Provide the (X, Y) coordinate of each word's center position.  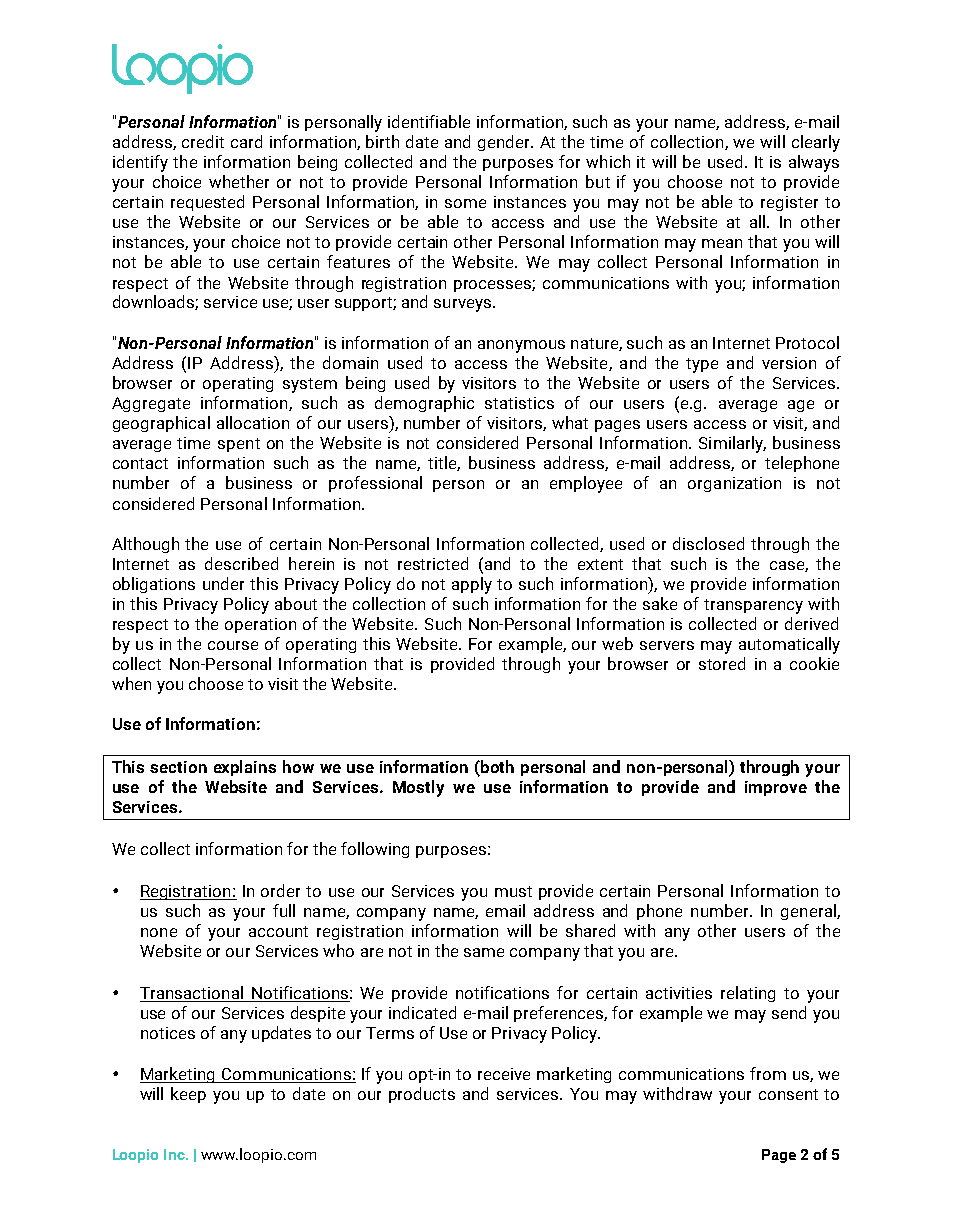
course (233, 645)
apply (472, 585)
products (422, 1095)
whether (239, 181)
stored (722, 663)
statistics (519, 403)
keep (188, 1095)
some (465, 203)
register (789, 203)
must (513, 891)
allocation (253, 422)
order (280, 890)
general (809, 912)
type (702, 365)
